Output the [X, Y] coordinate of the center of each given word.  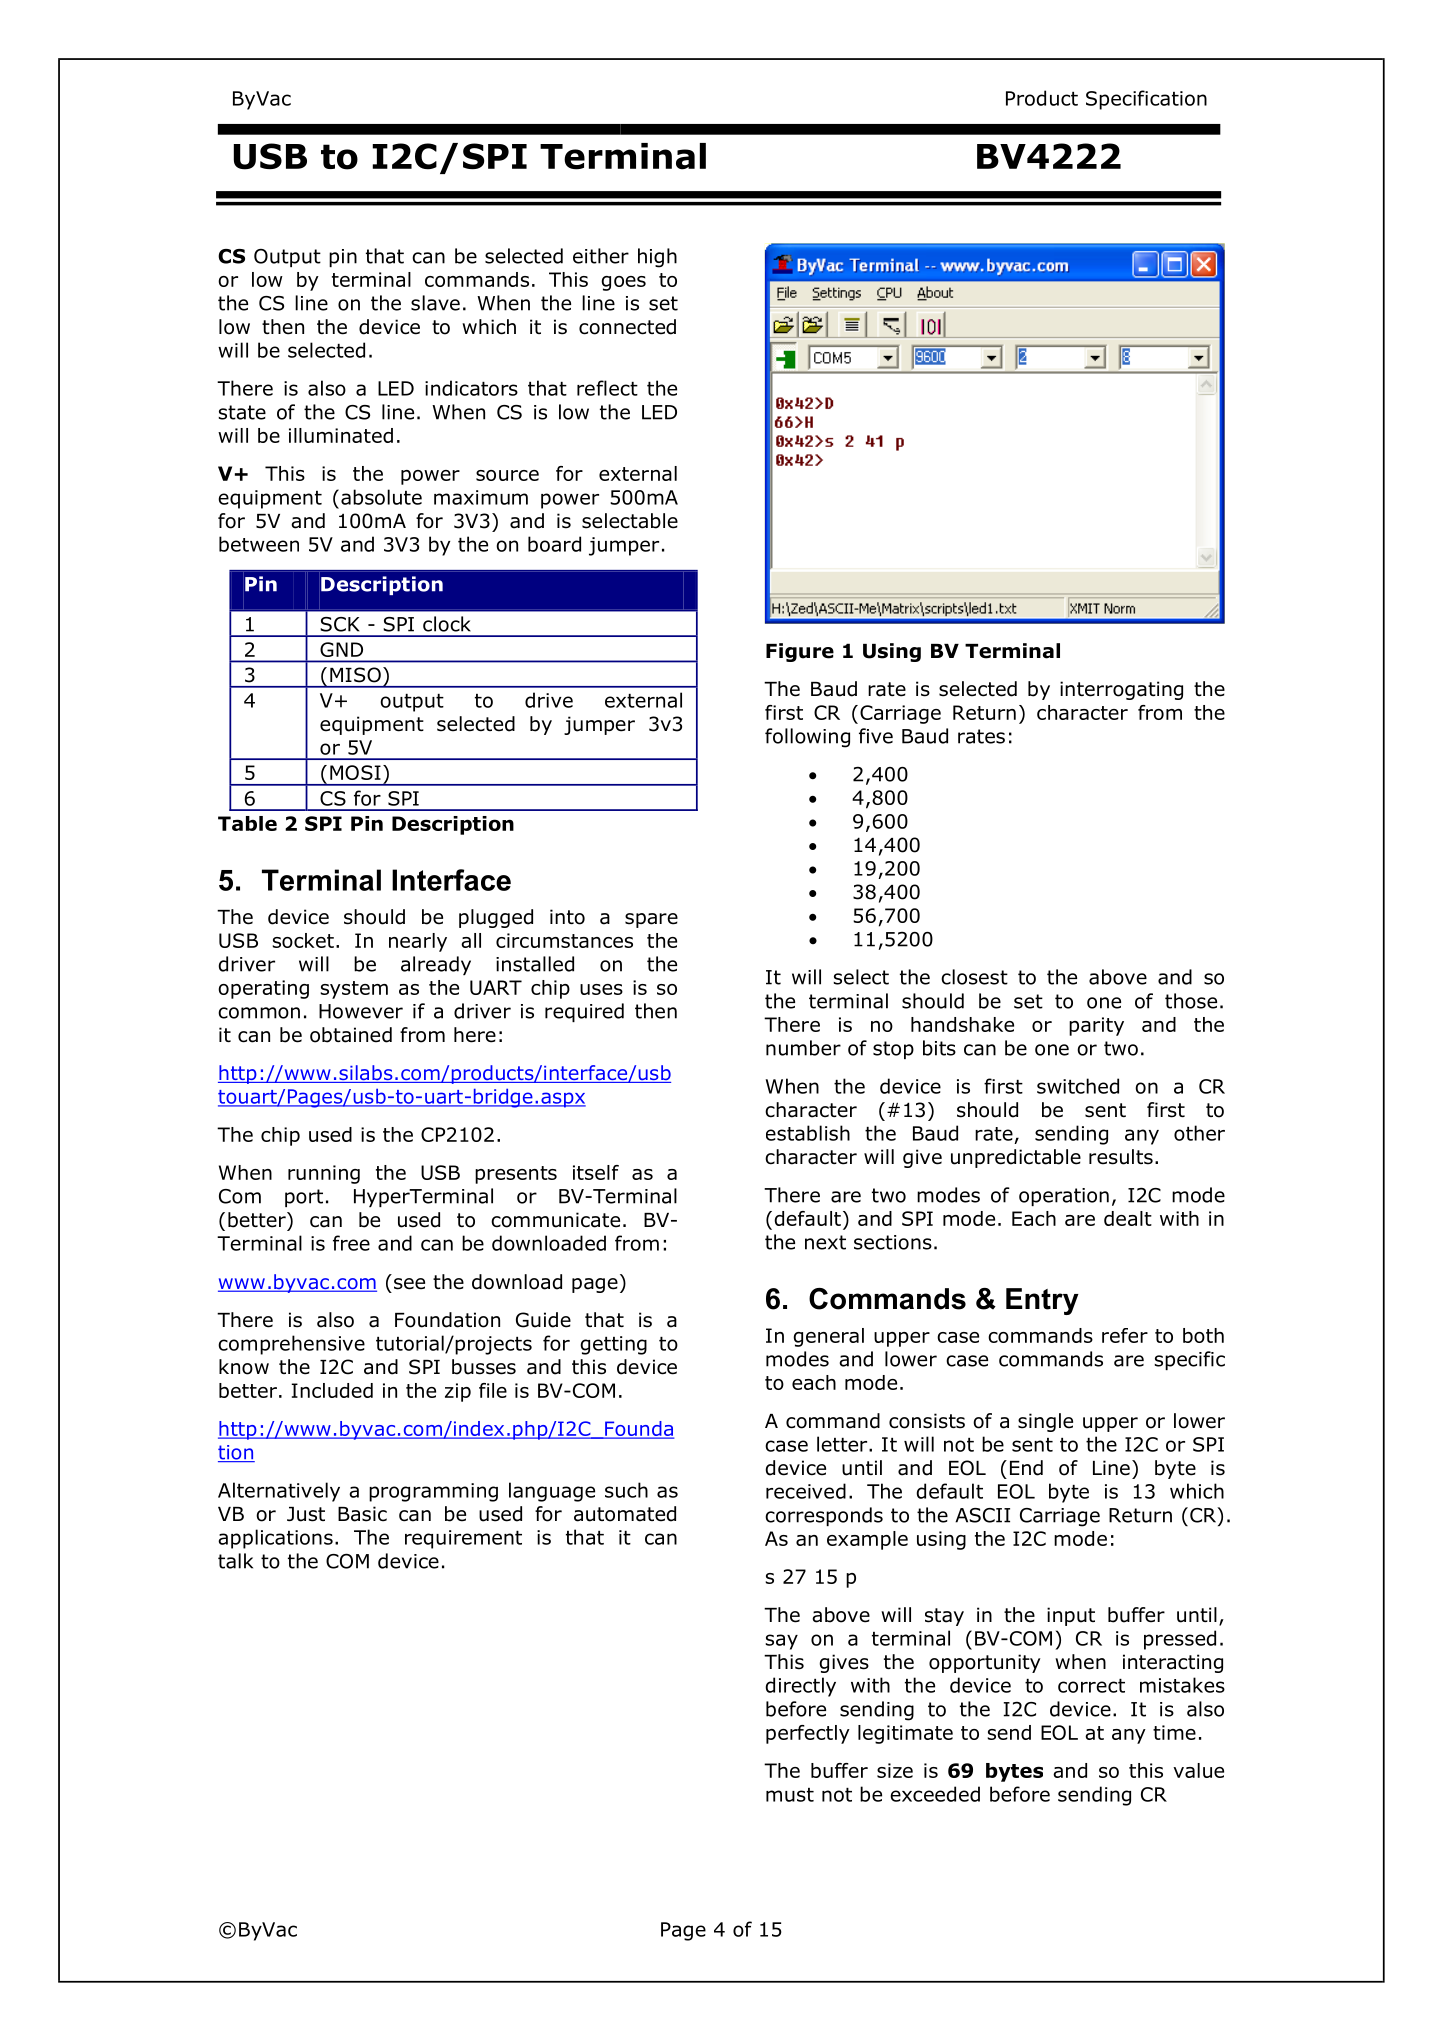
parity [1096, 1026]
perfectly [808, 1734]
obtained [351, 1035]
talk [235, 1561]
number [803, 1048]
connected [627, 327]
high [657, 258]
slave [435, 303]
